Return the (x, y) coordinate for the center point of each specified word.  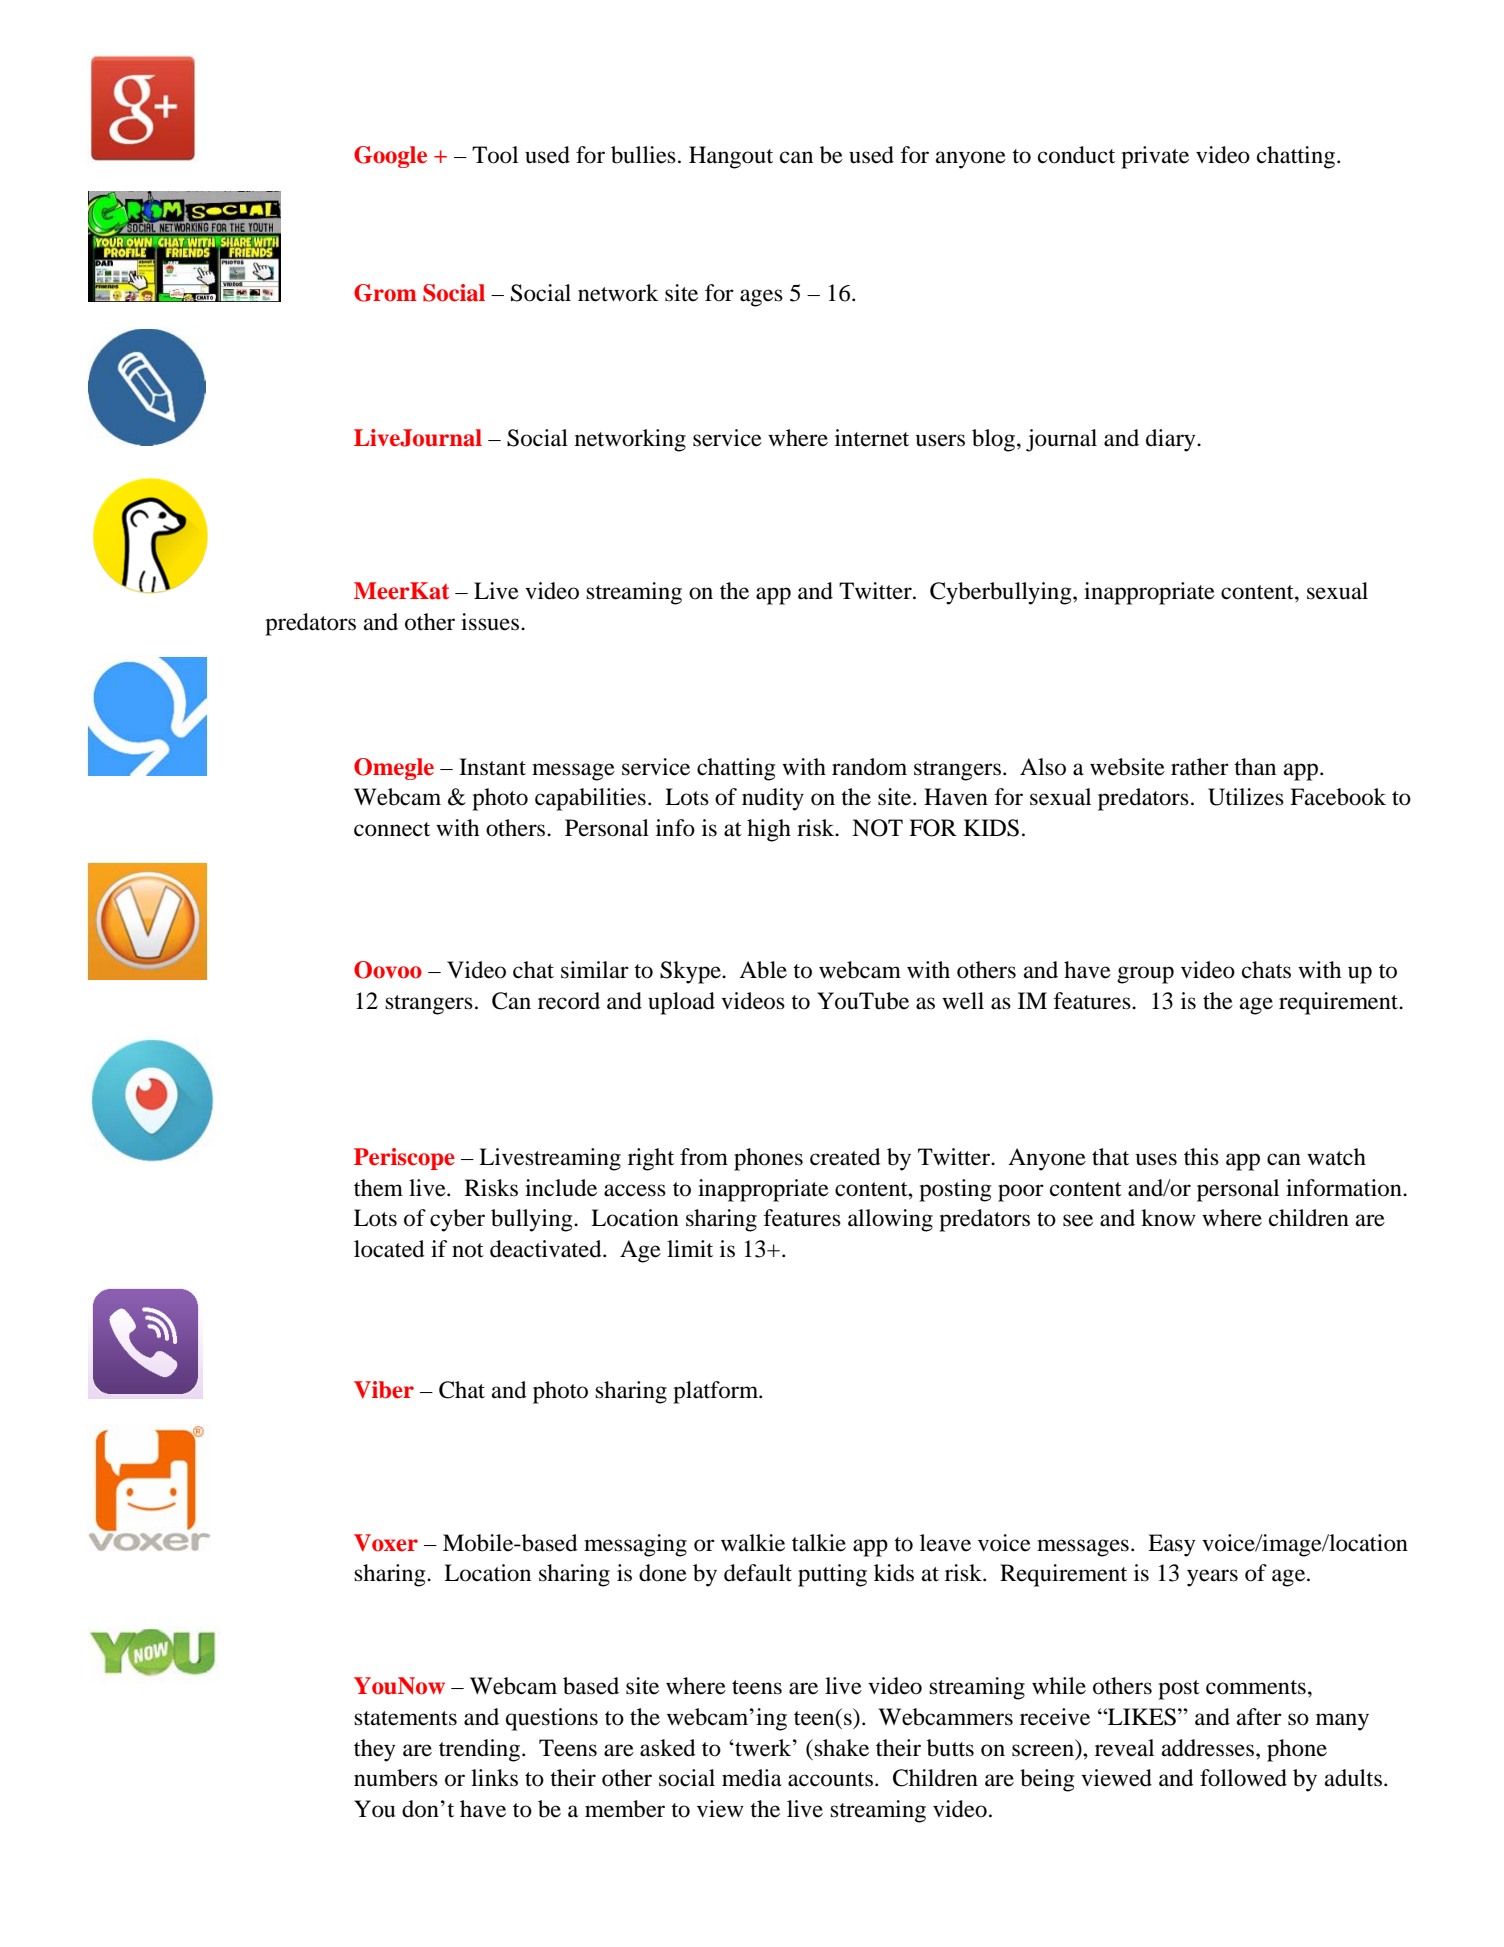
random (869, 767)
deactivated (547, 1249)
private (1155, 157)
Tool (495, 155)
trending (479, 1750)
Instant (492, 767)
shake (840, 1748)
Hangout (731, 157)
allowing (890, 1220)
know (1168, 1218)
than (1255, 767)
